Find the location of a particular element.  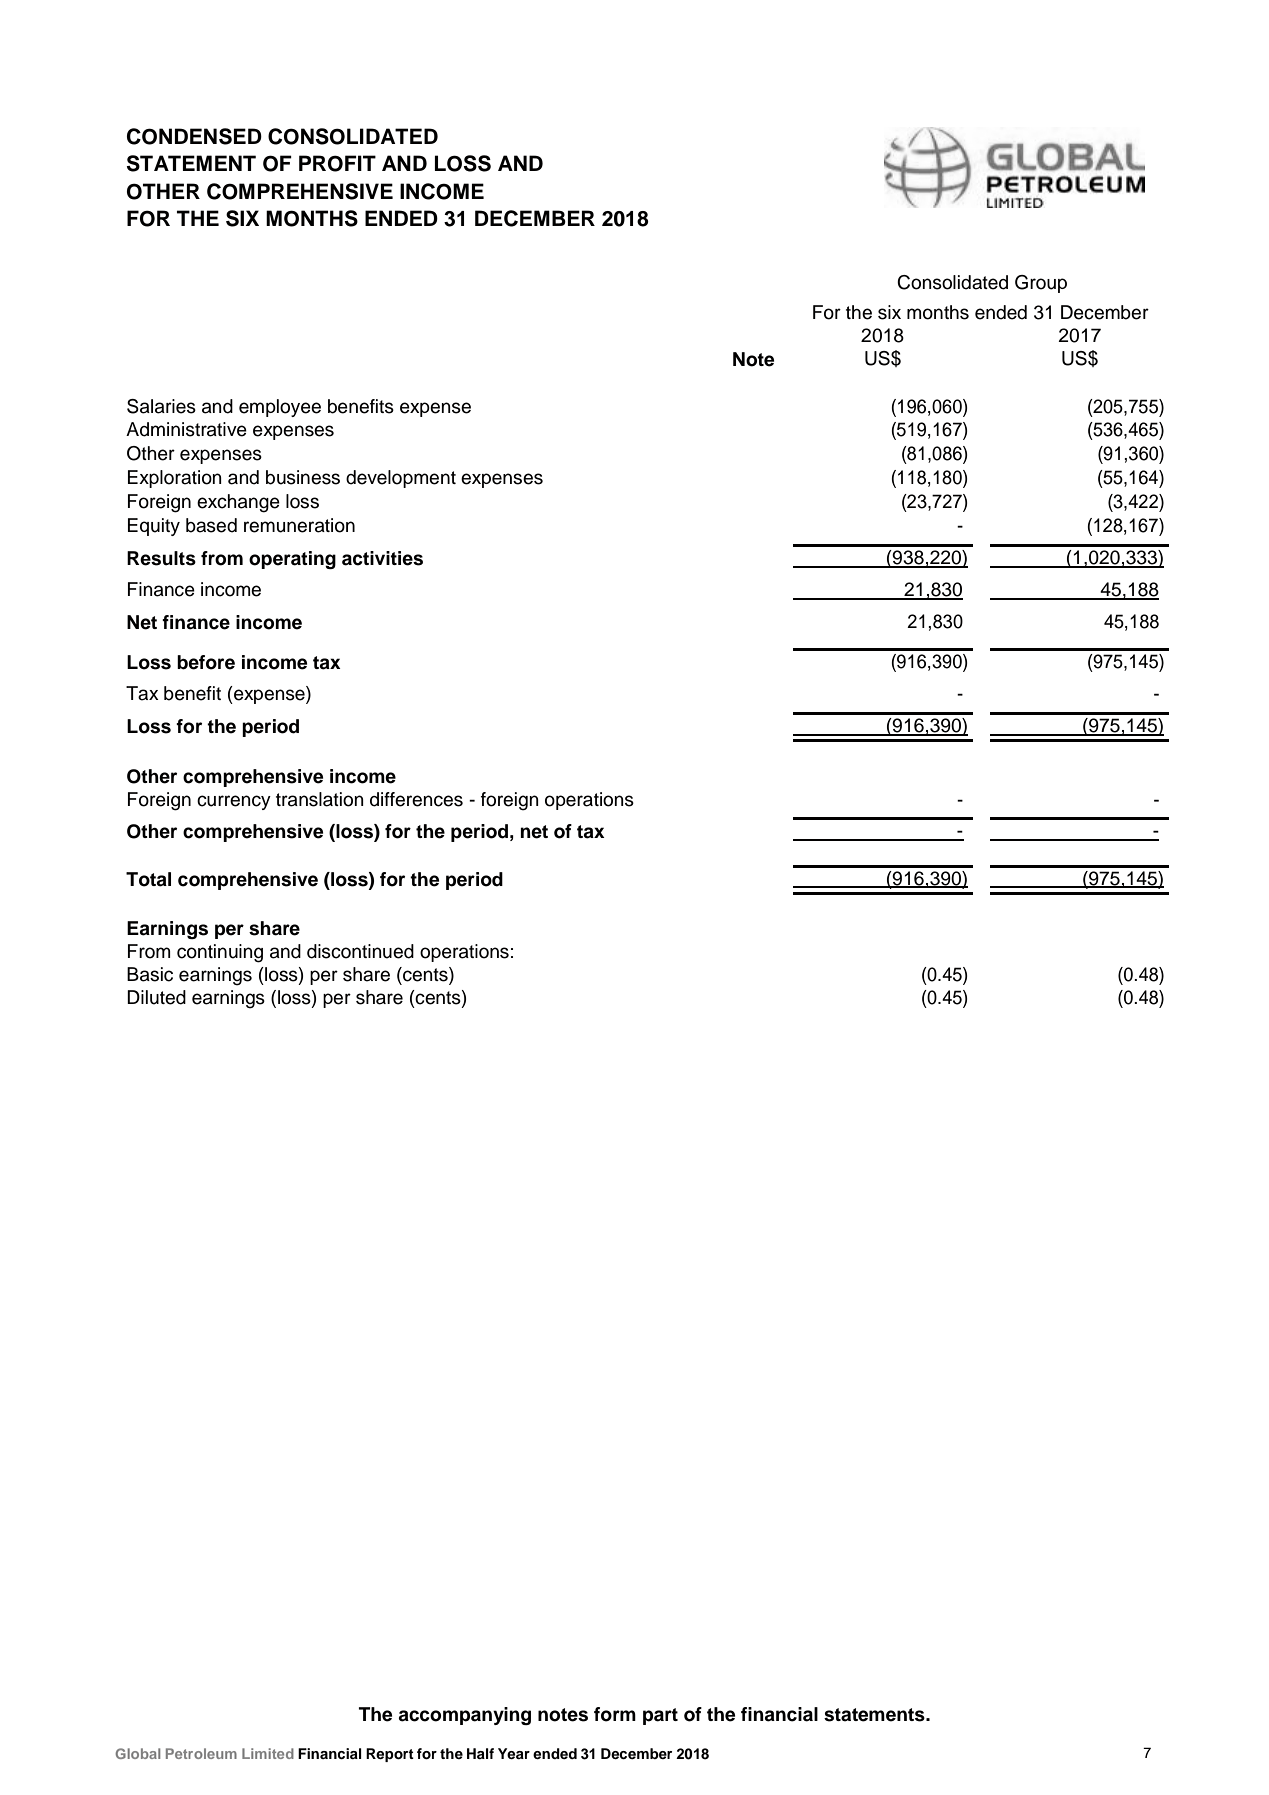

discontinued is located at coordinates (360, 951).
